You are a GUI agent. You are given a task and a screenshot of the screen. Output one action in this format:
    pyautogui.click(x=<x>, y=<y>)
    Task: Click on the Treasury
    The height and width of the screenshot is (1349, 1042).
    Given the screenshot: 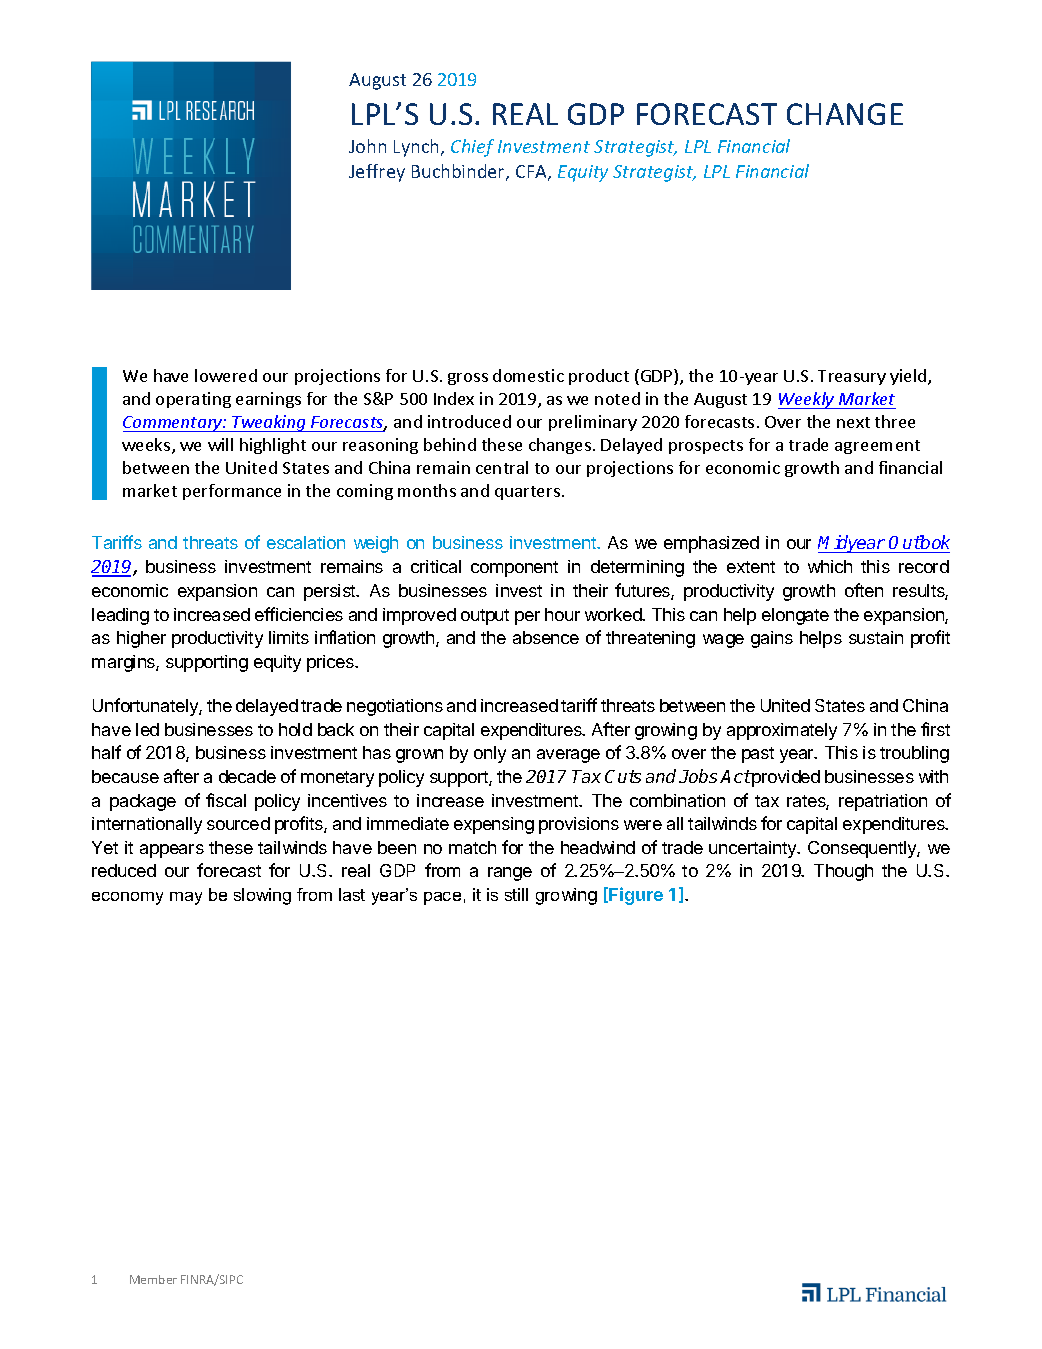 What is the action you would take?
    pyautogui.click(x=852, y=377)
